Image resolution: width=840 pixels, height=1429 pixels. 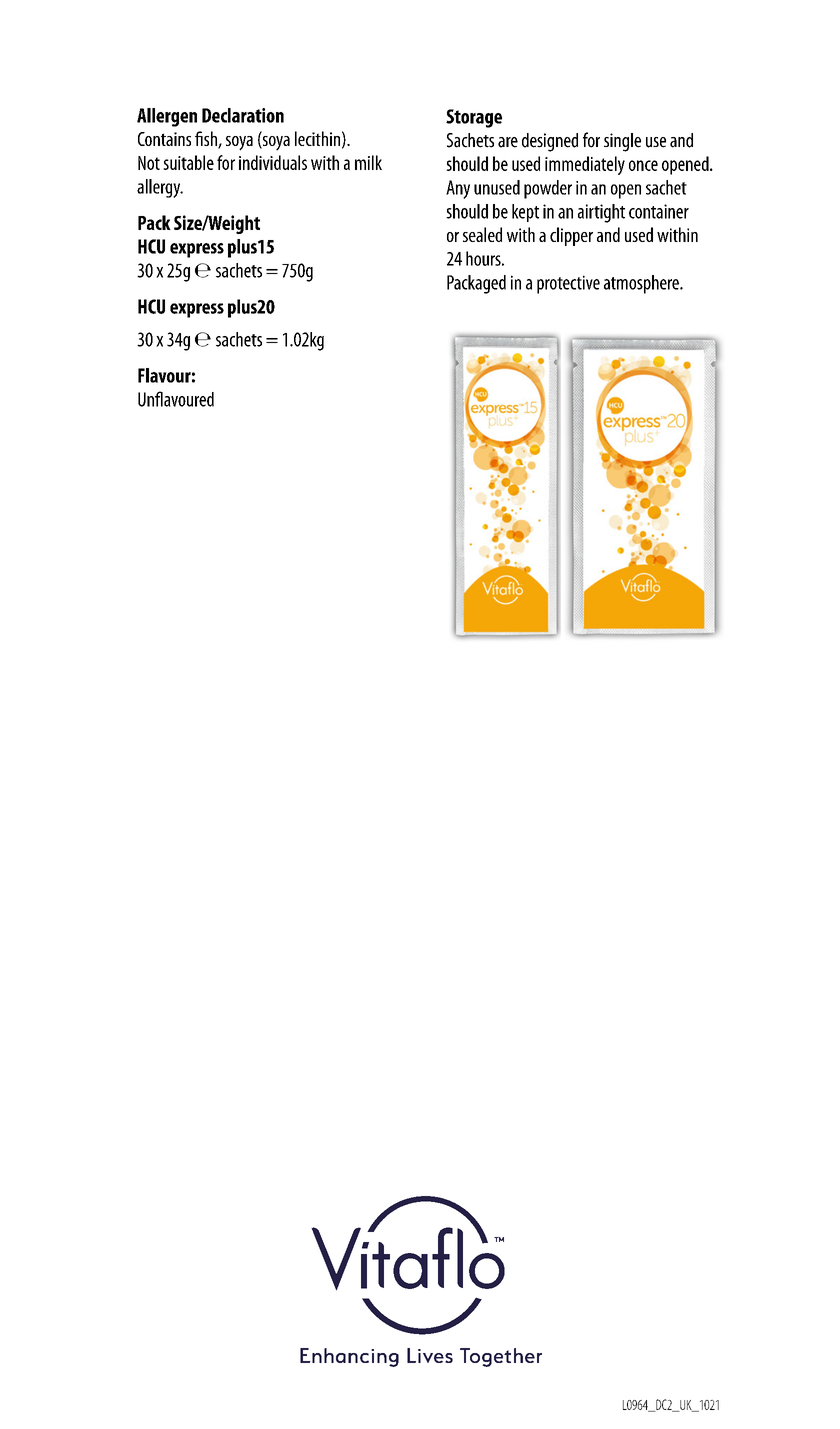 I want to click on Any, so click(x=458, y=189).
